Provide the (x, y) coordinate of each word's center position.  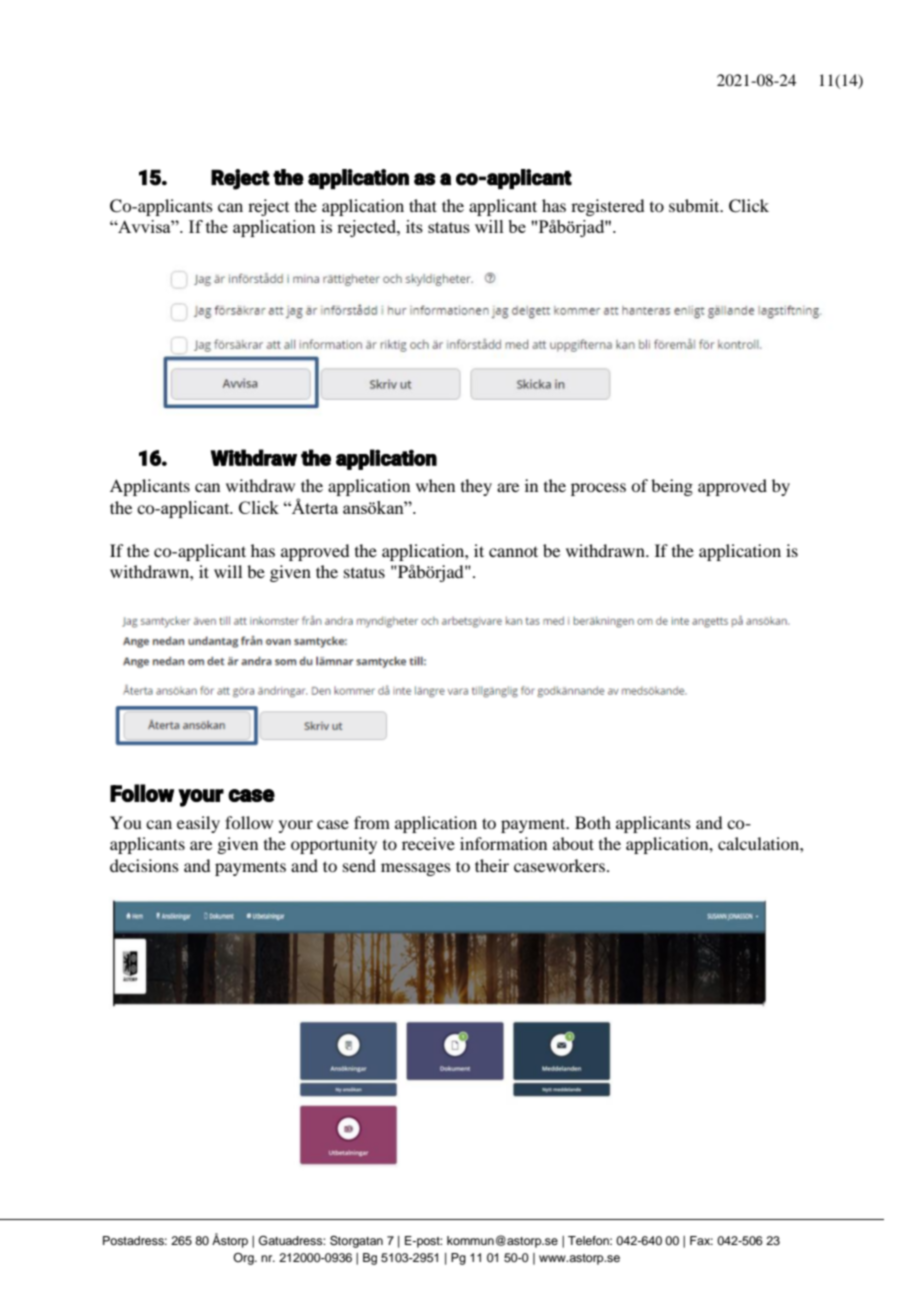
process (598, 489)
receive (428, 843)
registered (607, 207)
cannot (513, 551)
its (414, 226)
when (435, 485)
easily (198, 824)
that (423, 205)
